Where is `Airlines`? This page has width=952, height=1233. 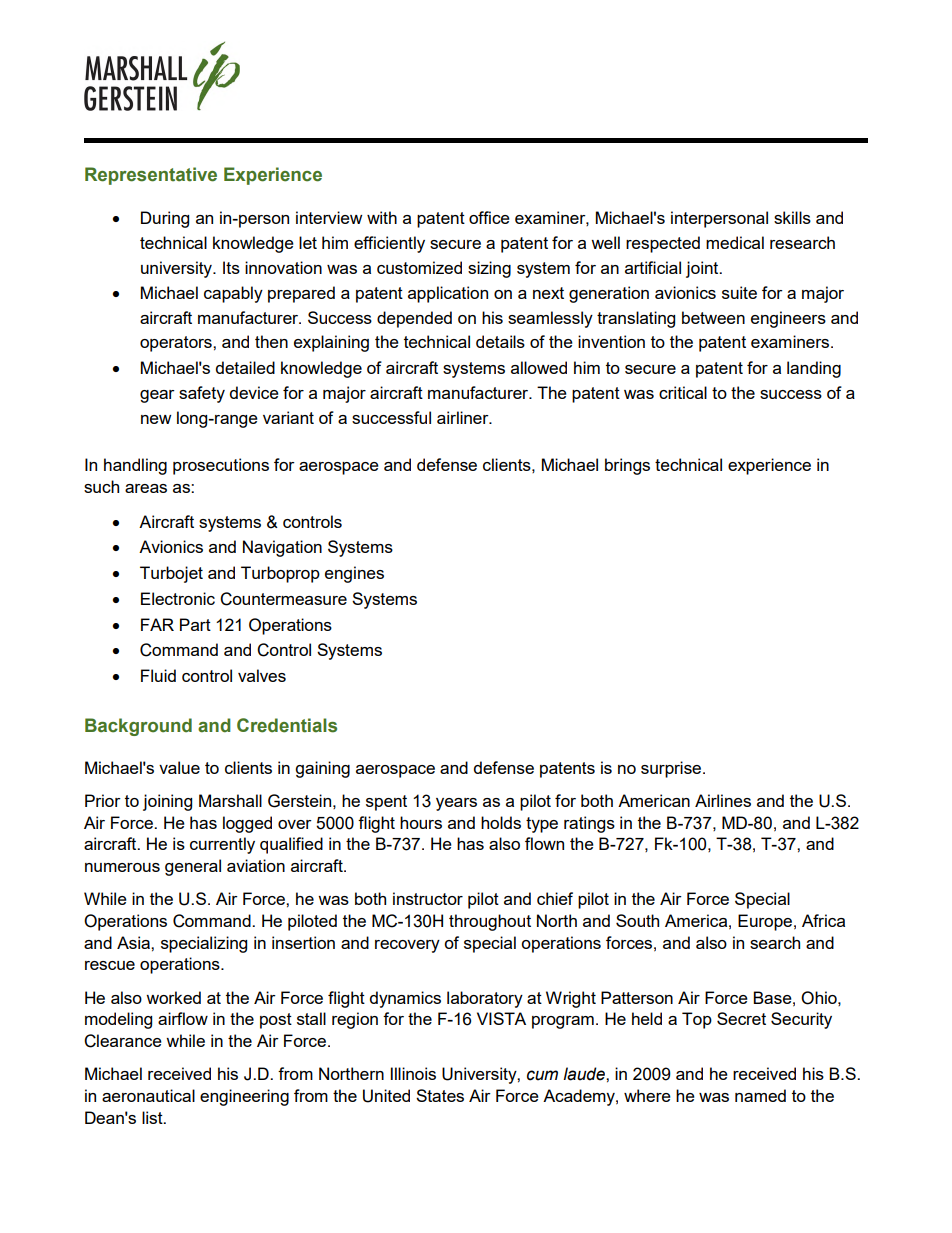 Airlines is located at coordinates (723, 800).
